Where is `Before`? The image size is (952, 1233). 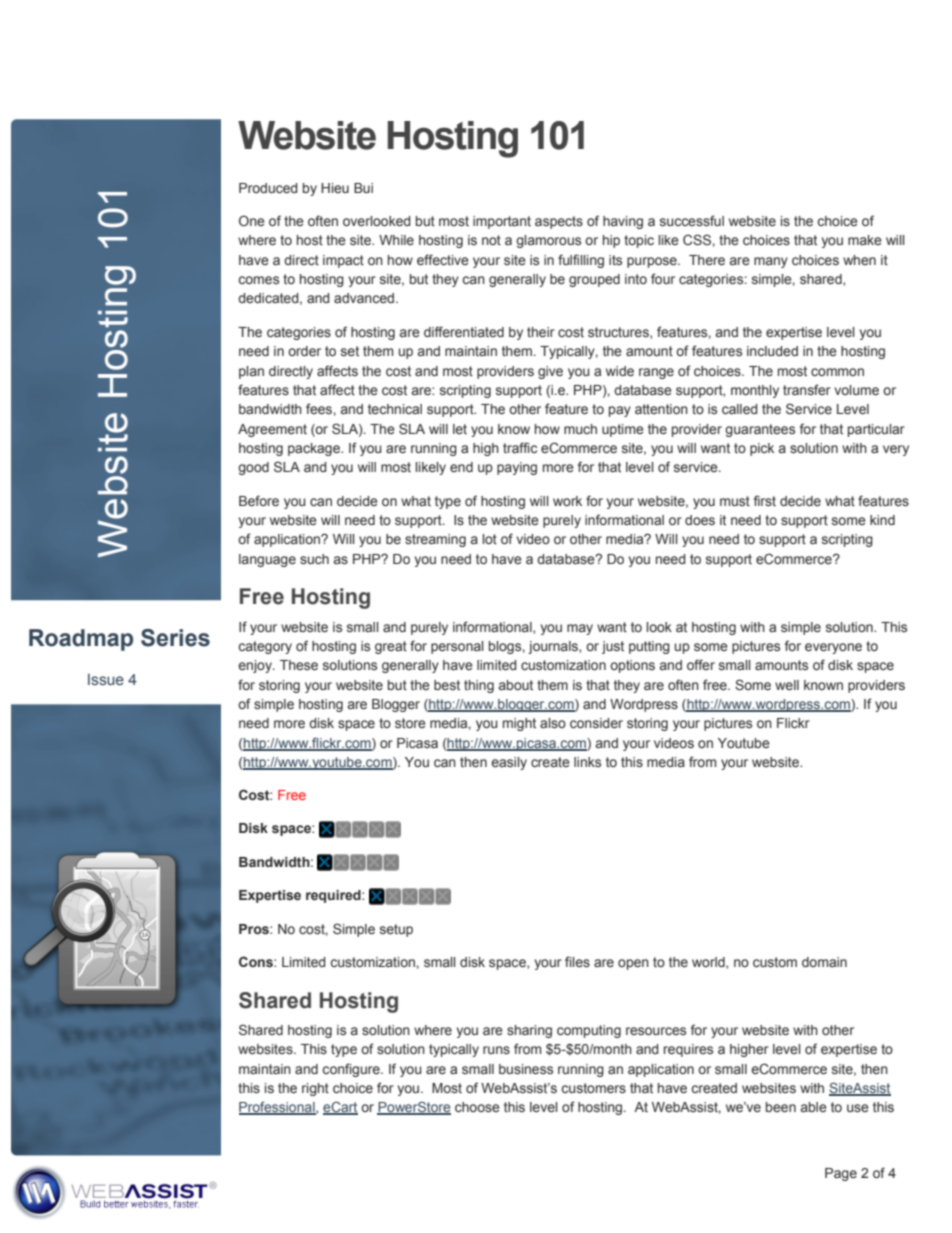
Before is located at coordinates (259, 500).
